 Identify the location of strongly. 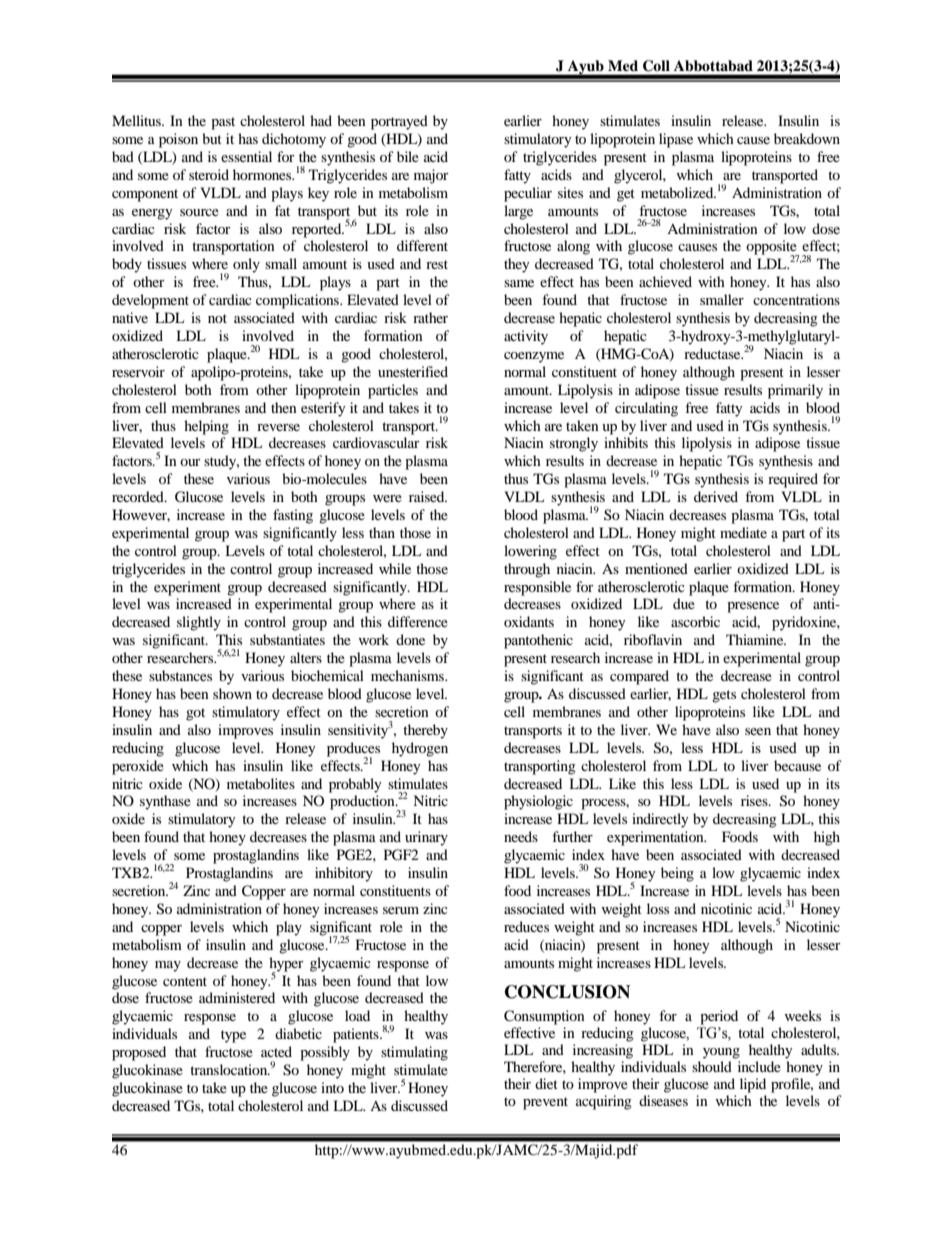
(574, 444).
